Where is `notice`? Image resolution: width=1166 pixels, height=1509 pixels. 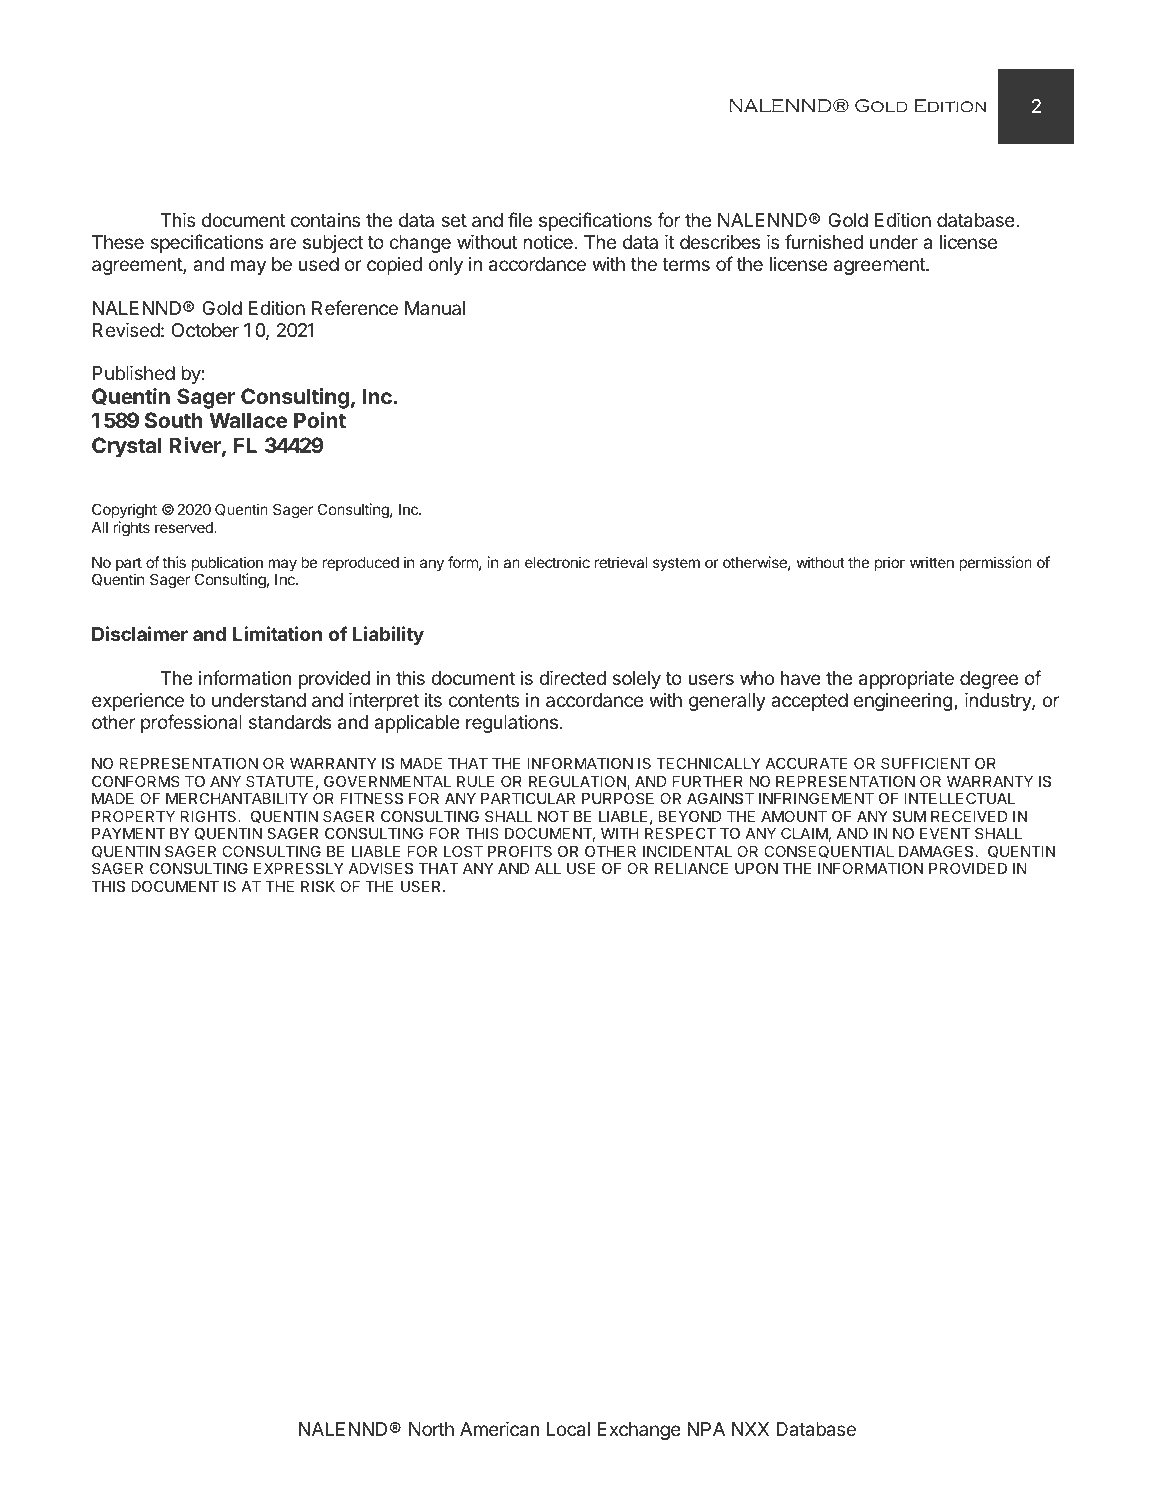
notice is located at coordinates (549, 242).
